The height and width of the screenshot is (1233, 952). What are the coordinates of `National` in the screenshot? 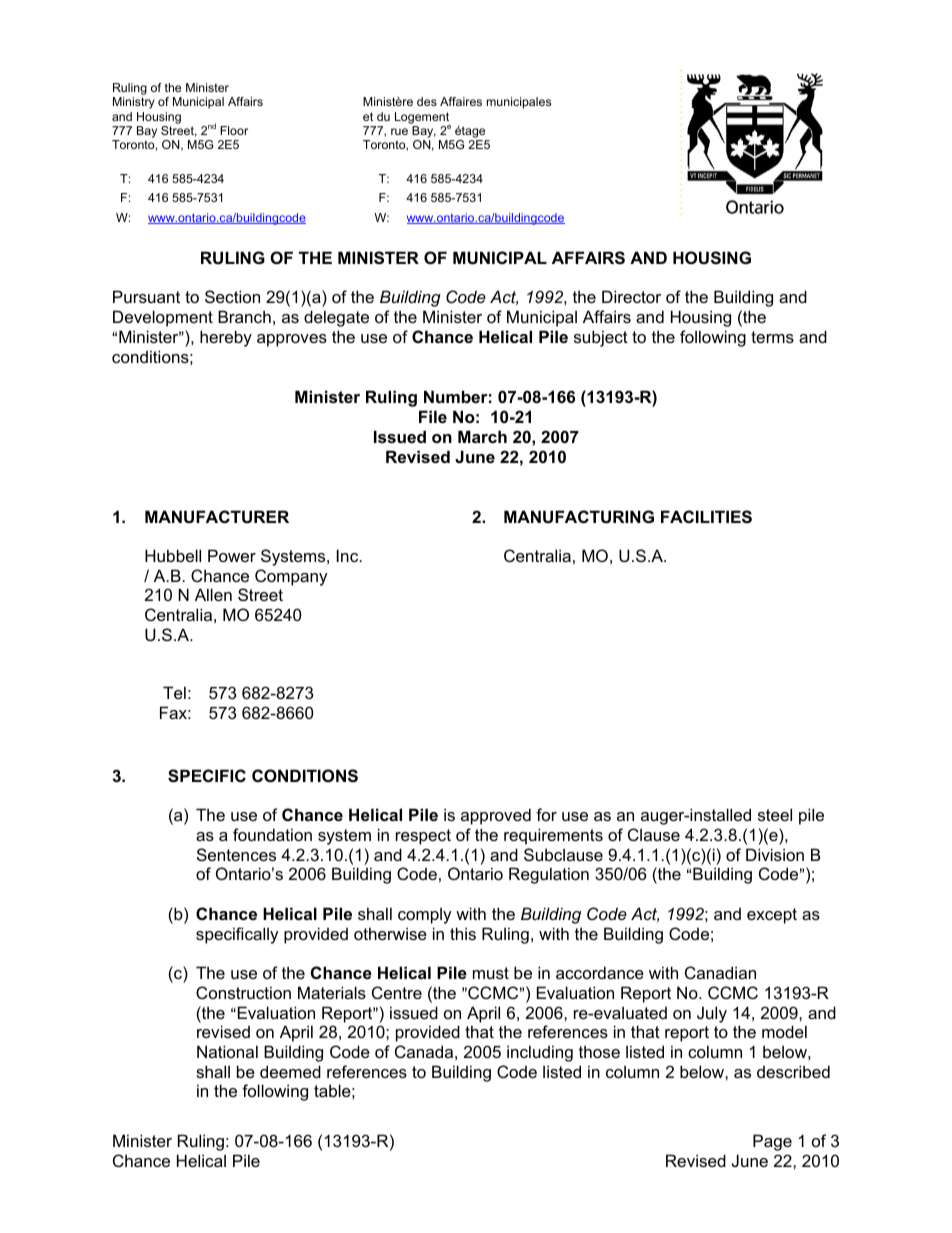 It's located at (227, 1051).
